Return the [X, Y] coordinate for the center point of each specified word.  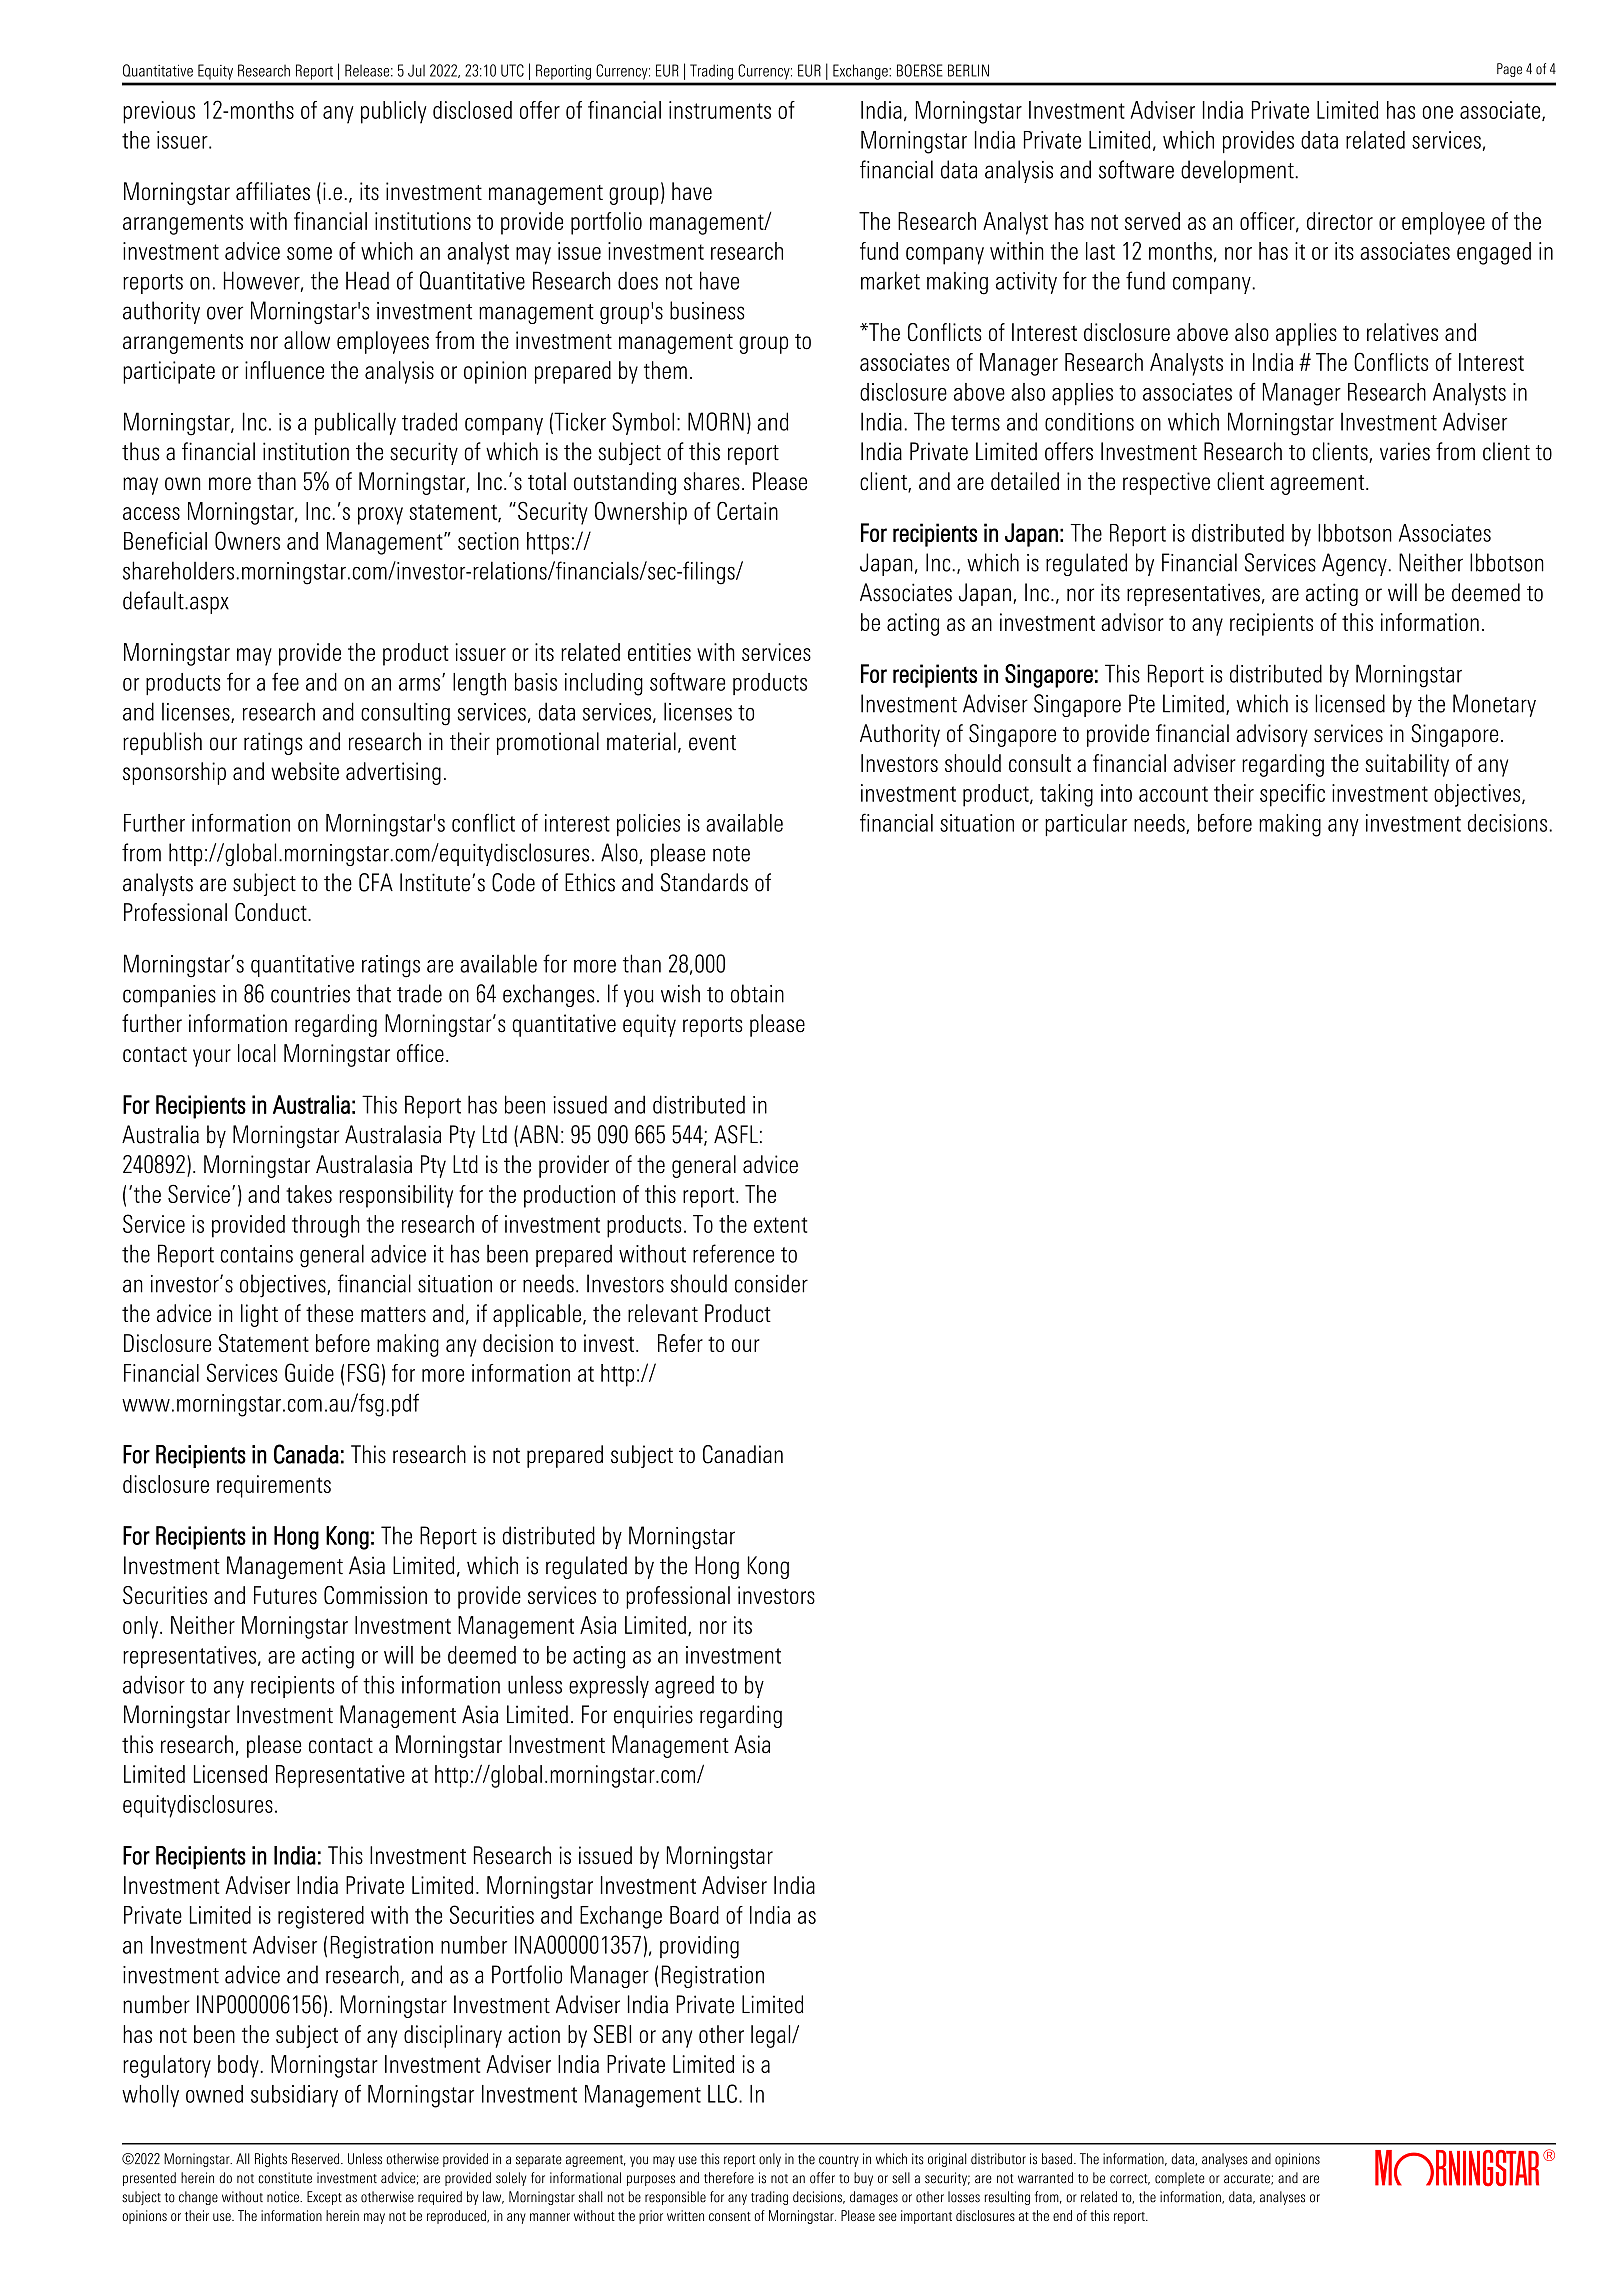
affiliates [273, 191]
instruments [720, 110]
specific [1292, 795]
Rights [271, 2160]
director [1340, 221]
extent [780, 1225]
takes [309, 1194]
